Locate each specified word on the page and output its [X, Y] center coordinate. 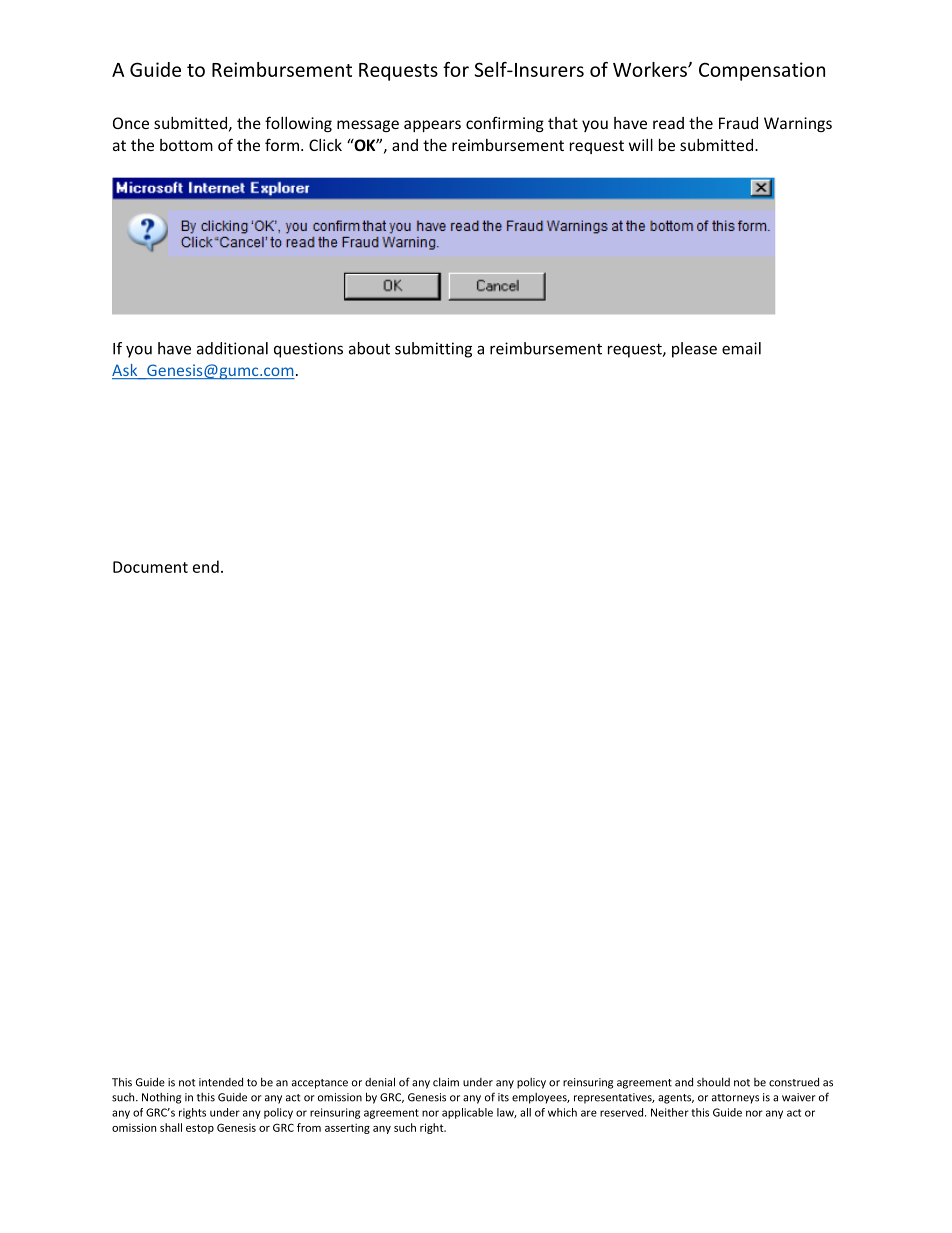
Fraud [738, 123]
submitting [433, 350]
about [369, 348]
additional [232, 348]
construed [794, 1082]
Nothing [161, 1098]
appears [432, 126]
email [741, 348]
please [694, 350]
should [713, 1082]
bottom [186, 145]
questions [308, 350]
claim [446, 1082]
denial [380, 1082]
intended [221, 1082]
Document [150, 567]
